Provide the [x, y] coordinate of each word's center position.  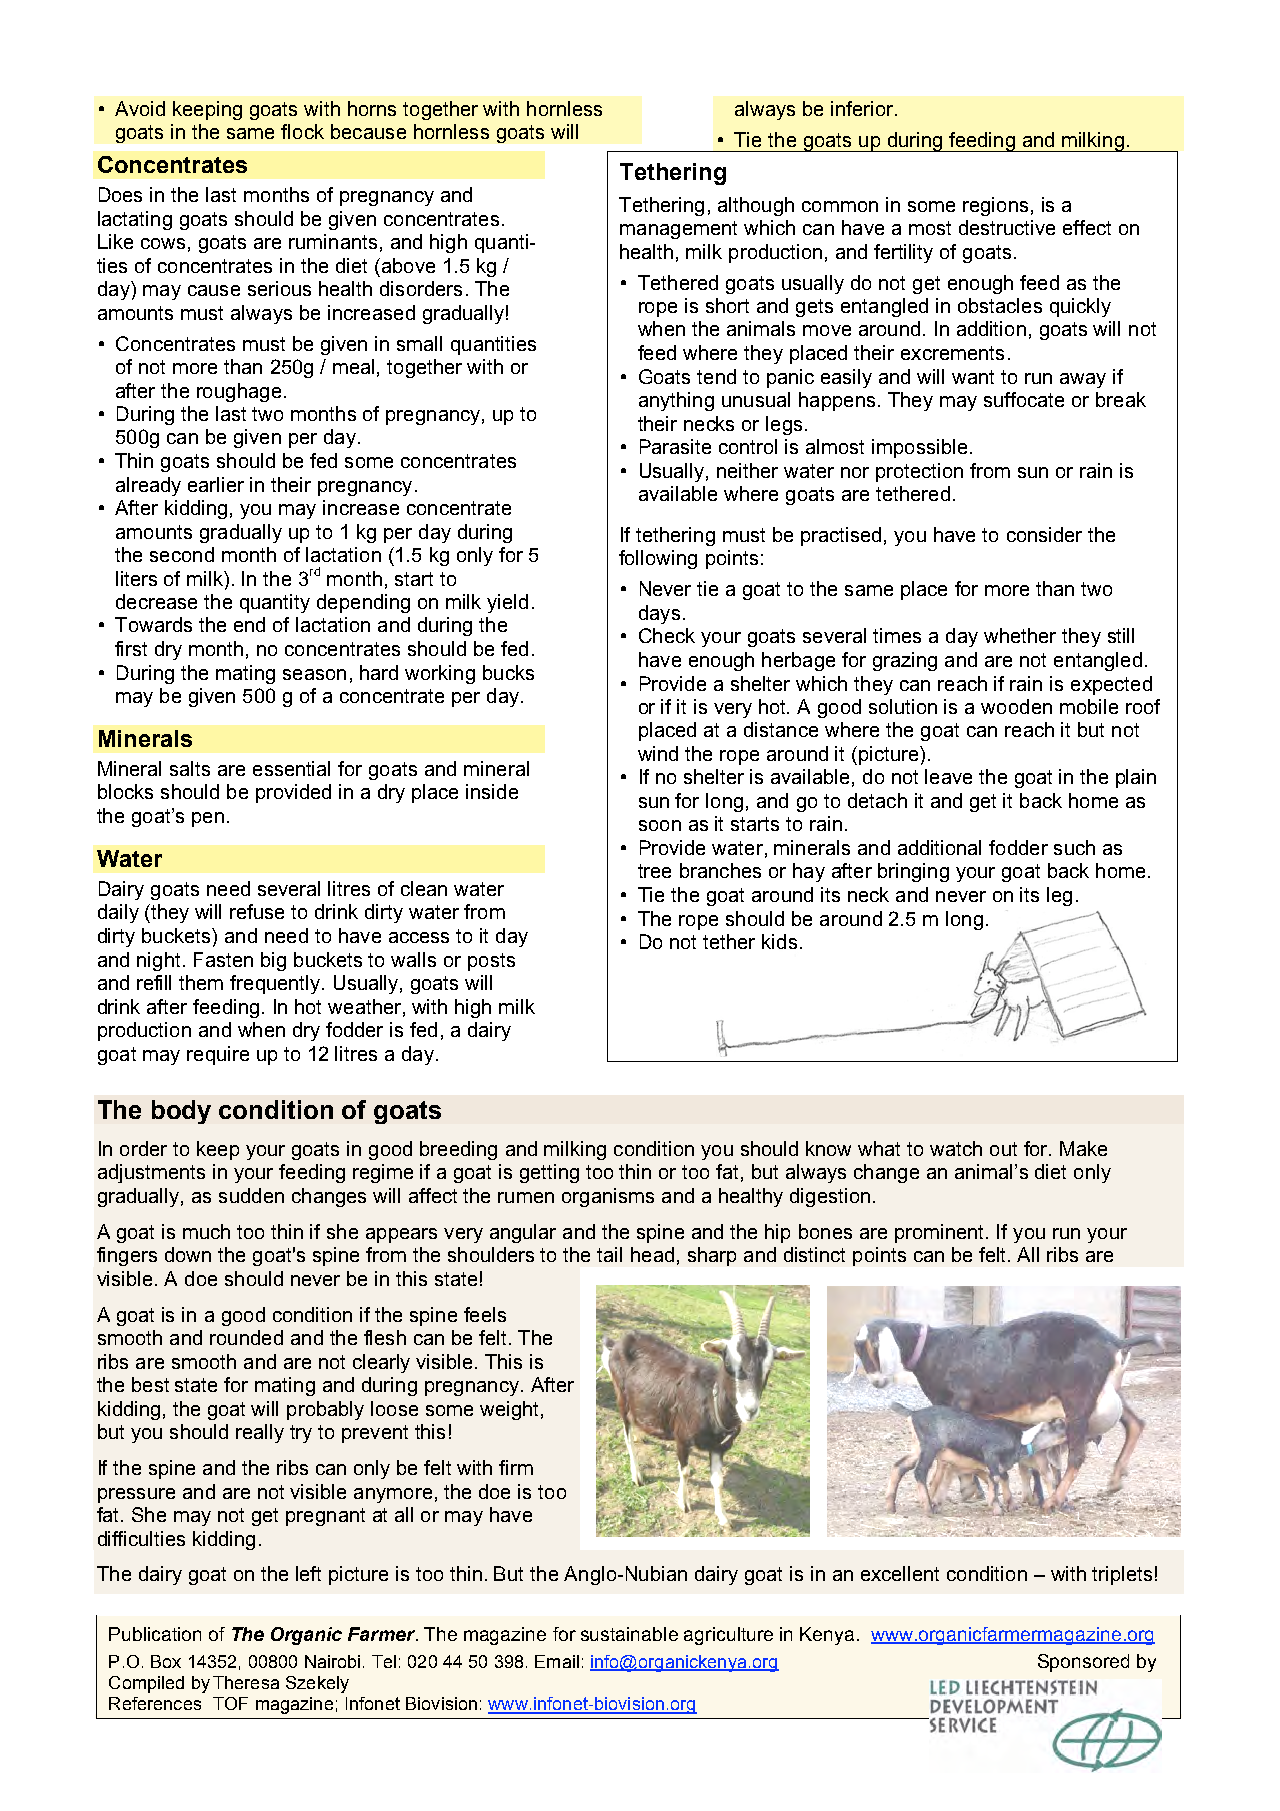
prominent [941, 1233]
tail [609, 1254]
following [658, 559]
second [182, 554]
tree [654, 871]
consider [1044, 534]
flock [302, 131]
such [1074, 847]
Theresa [246, 1682]
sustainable [629, 1634]
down [188, 1254]
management [678, 230]
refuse [257, 911]
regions [995, 206]
